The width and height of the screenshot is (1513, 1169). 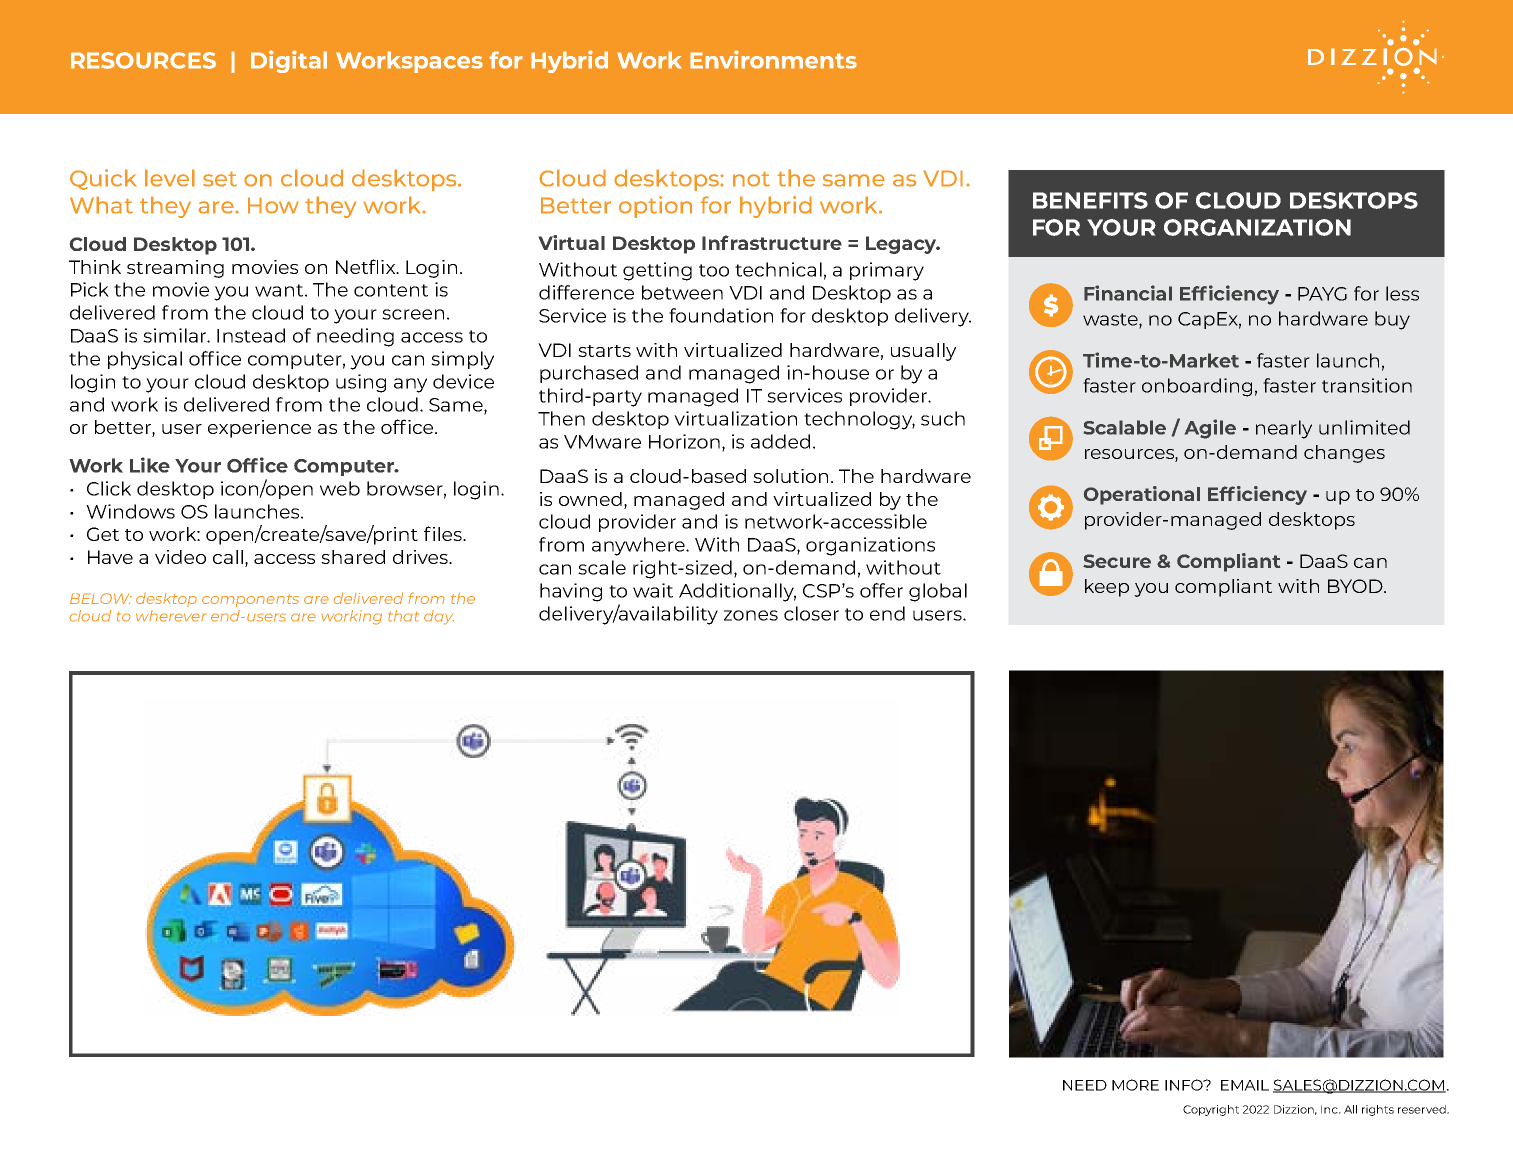 What do you see at coordinates (1090, 200) in the screenshot?
I see `BENEFITS` at bounding box center [1090, 200].
